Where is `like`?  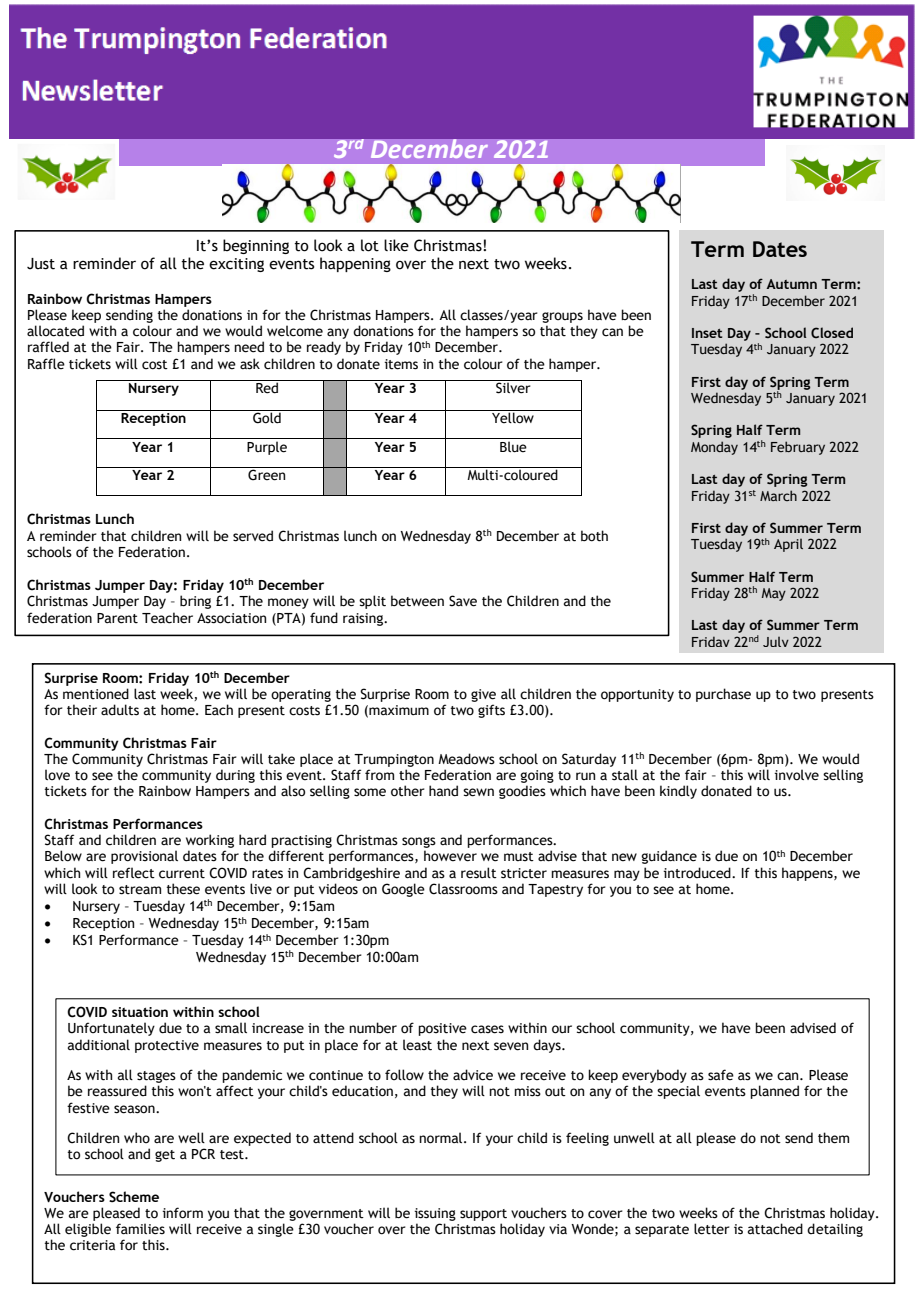 like is located at coordinates (396, 245).
